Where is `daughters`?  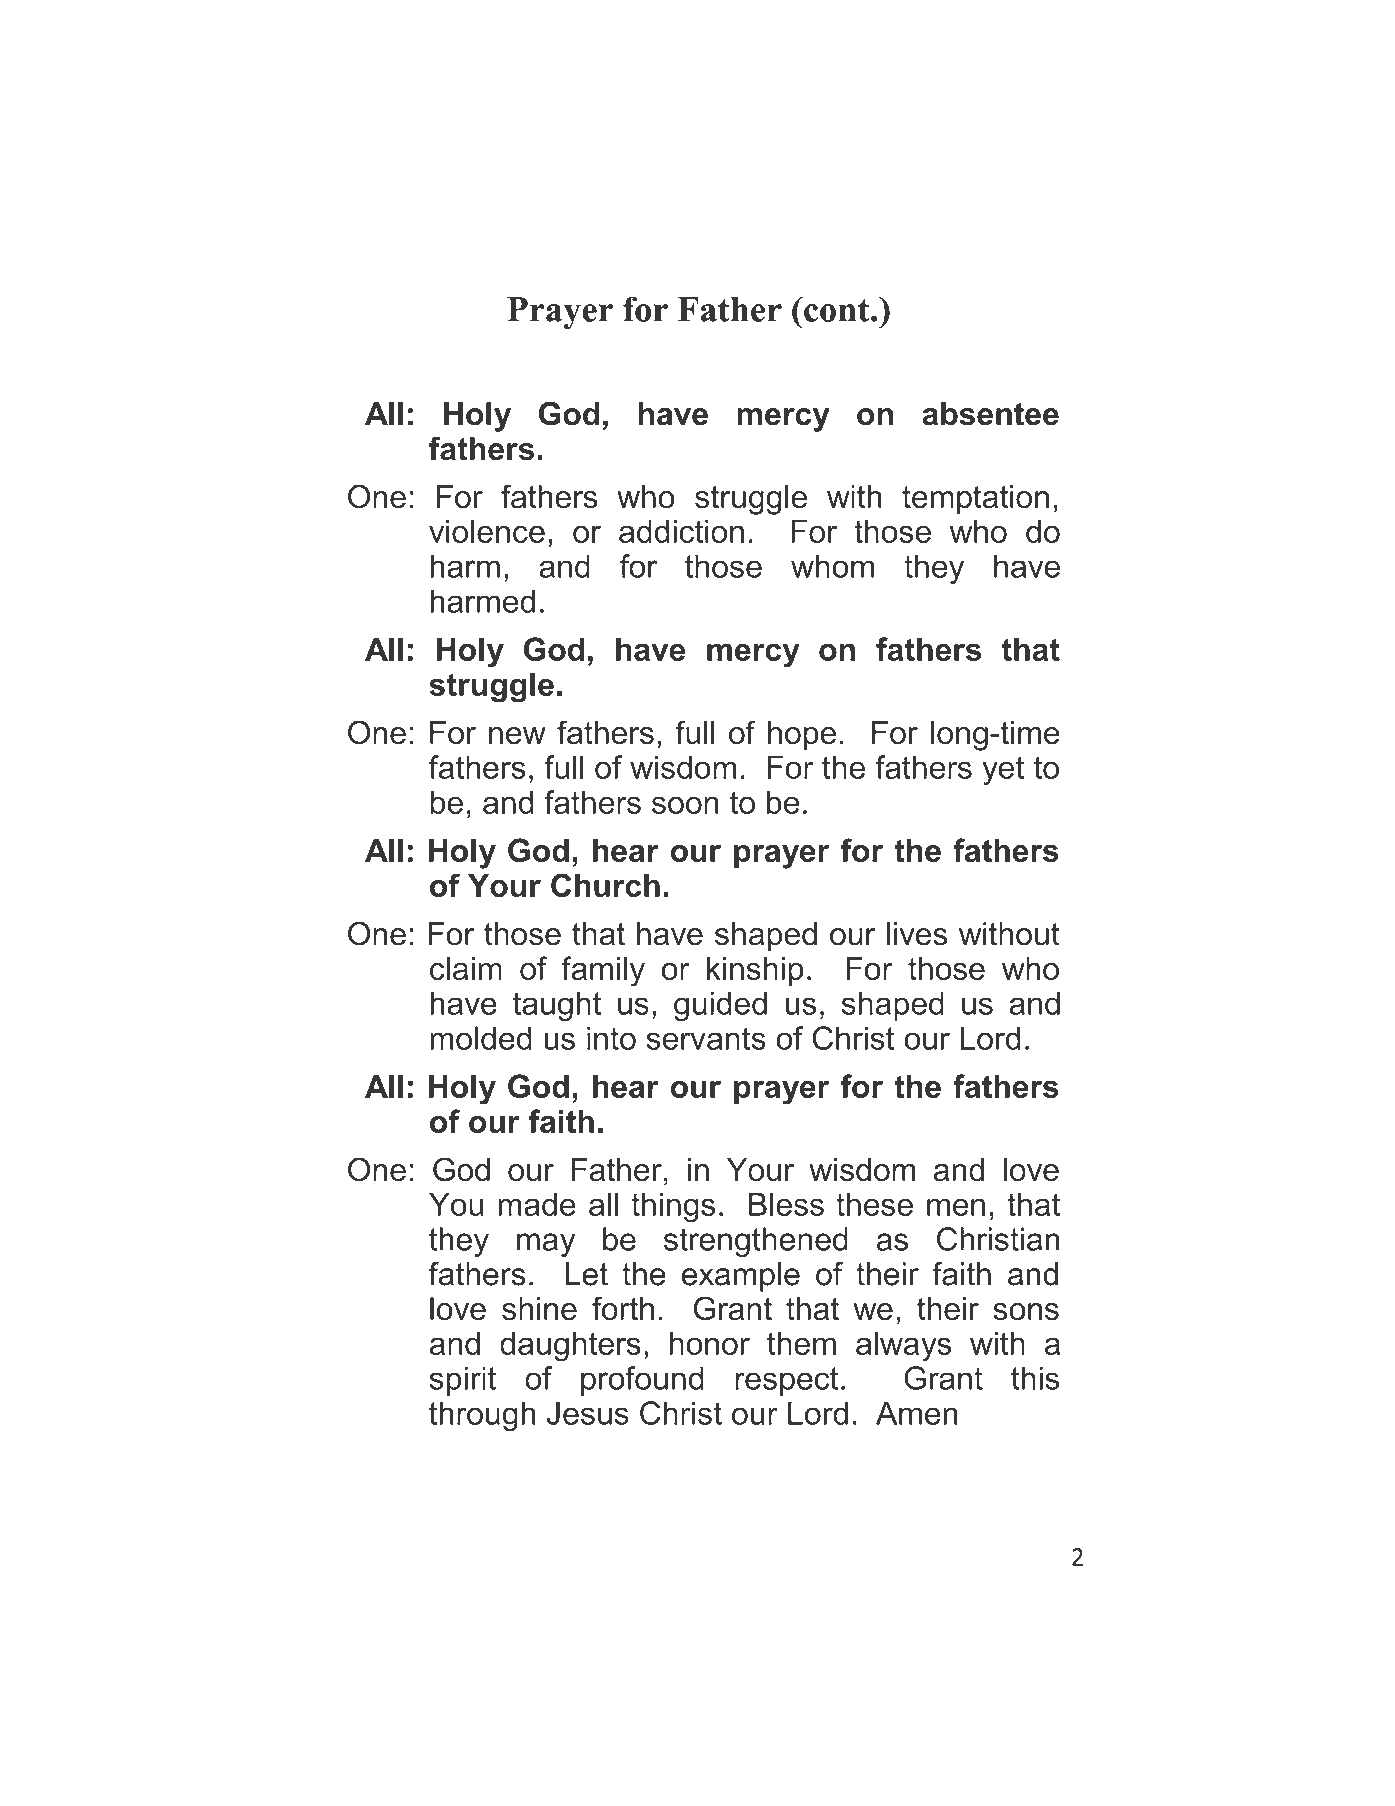
daughters is located at coordinates (570, 1346).
